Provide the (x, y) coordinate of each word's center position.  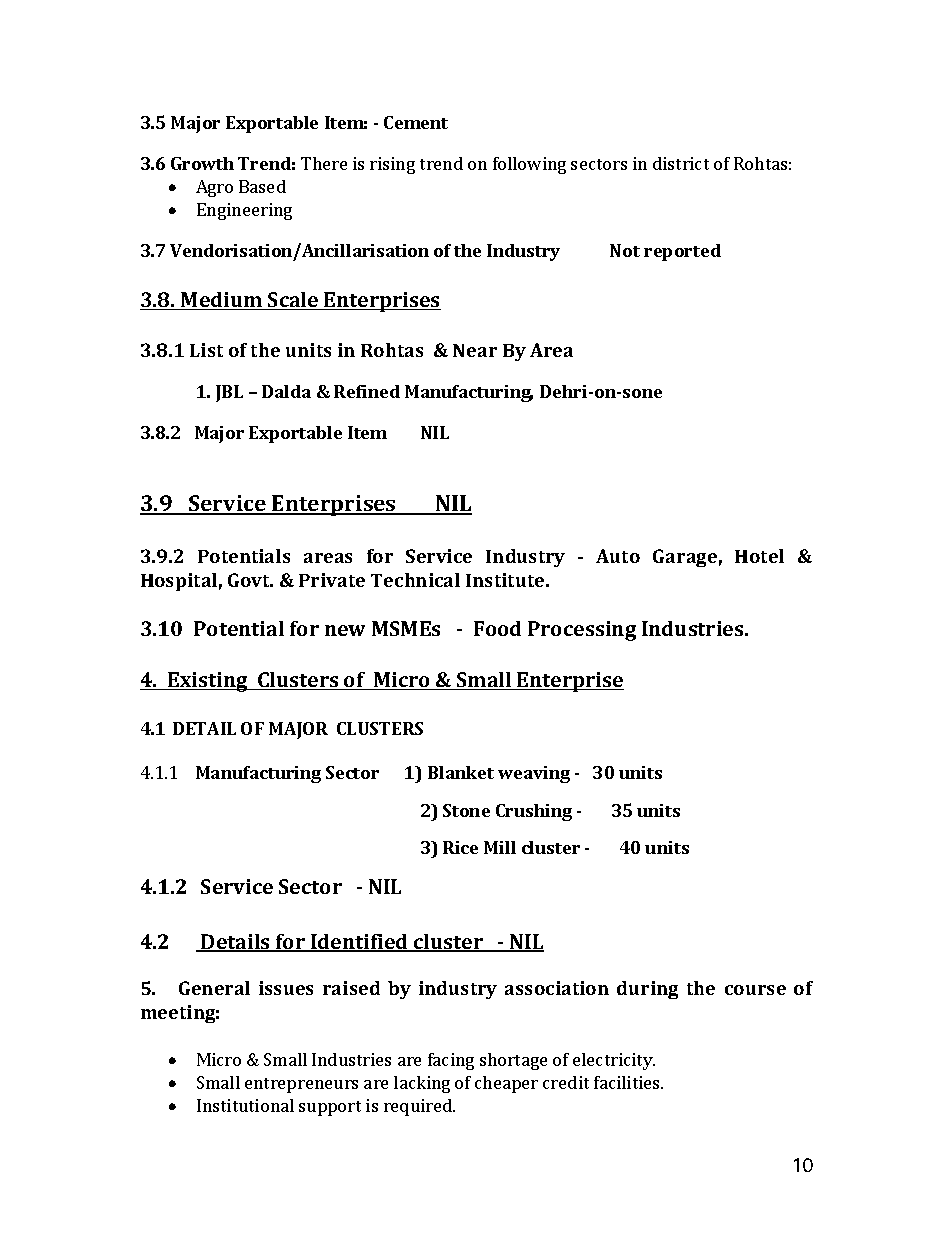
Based (262, 186)
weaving (534, 774)
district (681, 163)
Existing (208, 682)
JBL (229, 393)
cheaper (506, 1084)
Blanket (461, 772)
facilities (628, 1082)
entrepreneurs (301, 1085)
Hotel (759, 556)
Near (475, 350)
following (529, 165)
